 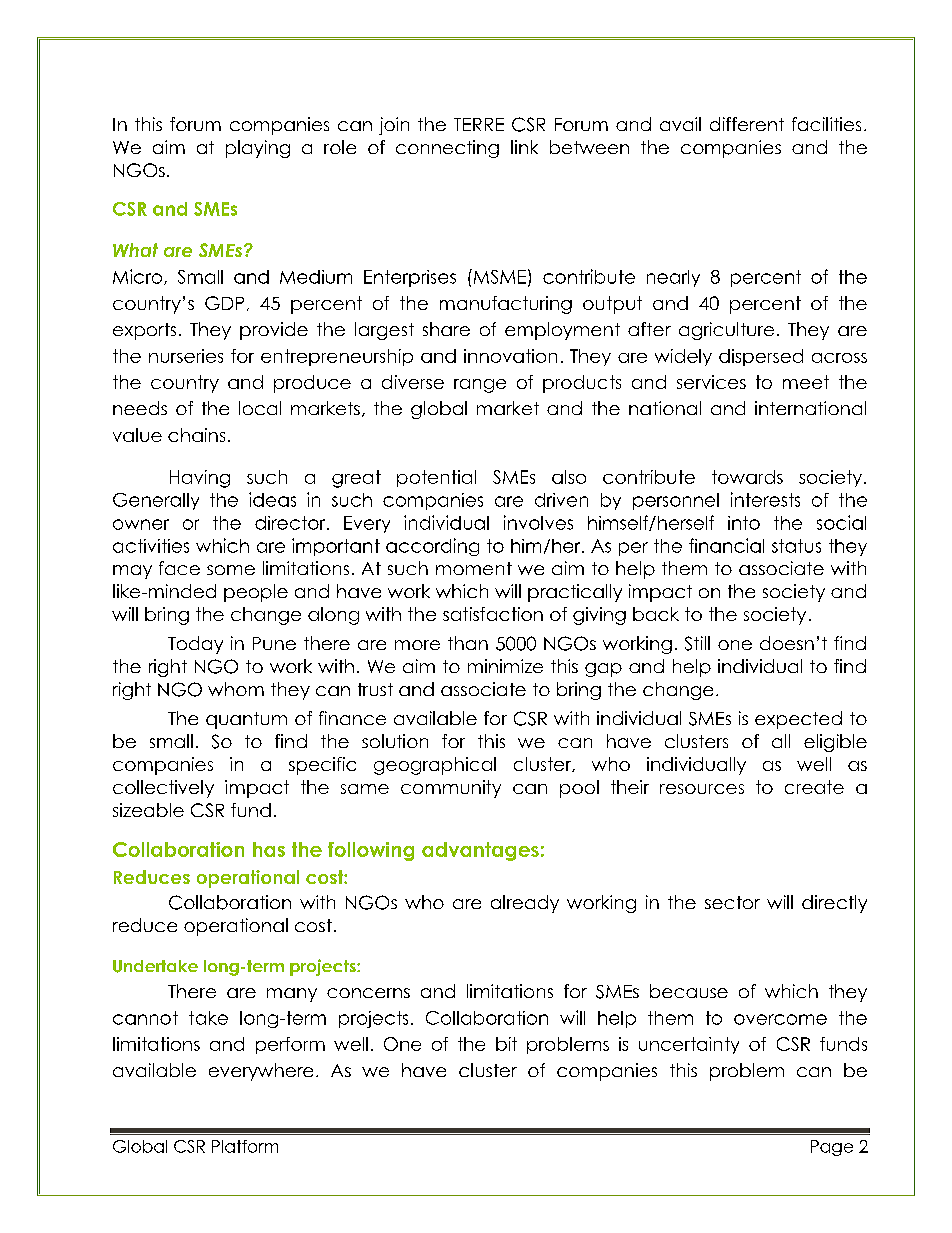 What do you see at coordinates (195, 645) in the page?
I see `Today` at bounding box center [195, 645].
